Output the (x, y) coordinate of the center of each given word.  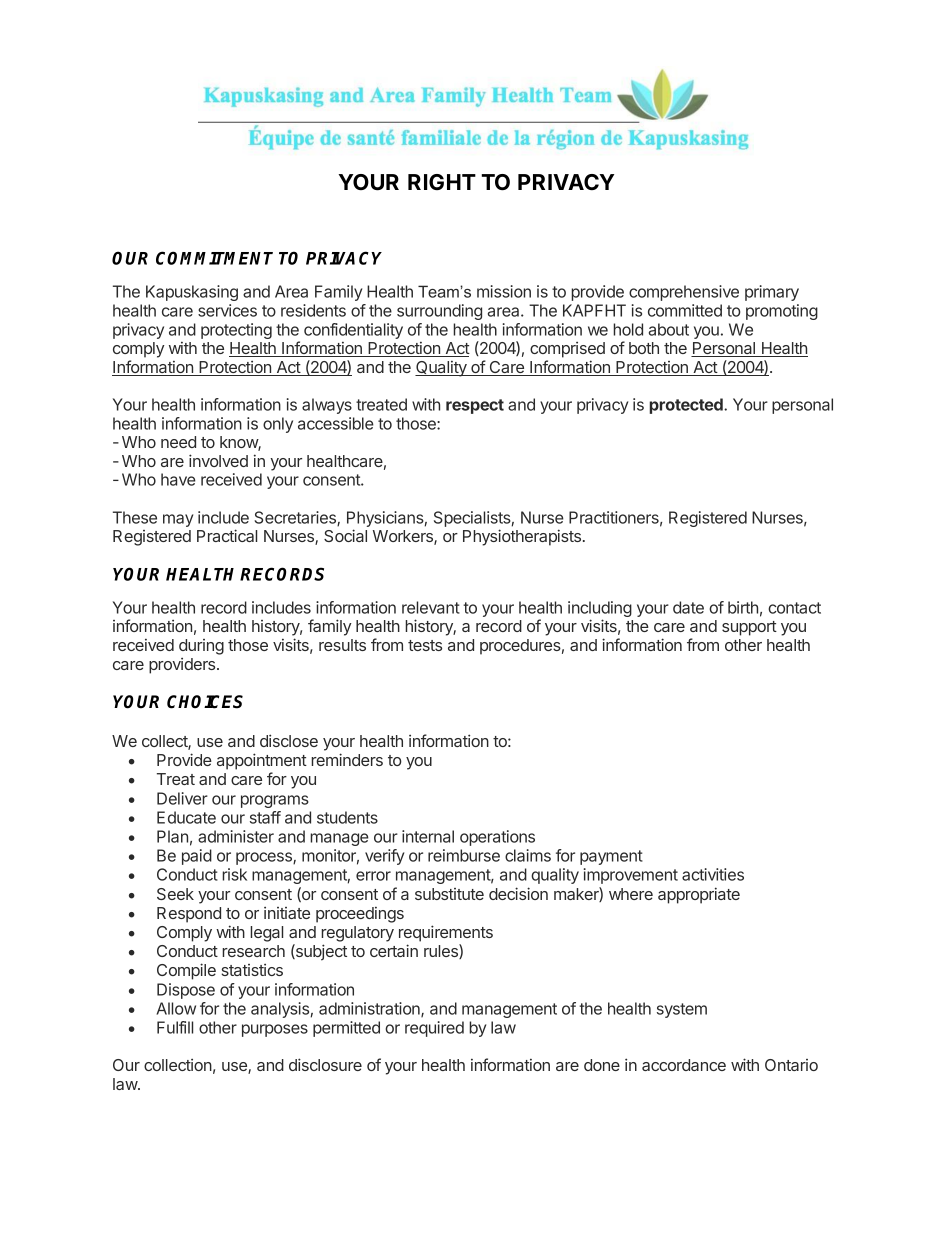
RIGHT (442, 182)
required (434, 1029)
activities (713, 874)
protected (687, 406)
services (227, 310)
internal (428, 836)
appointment (262, 761)
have (178, 479)
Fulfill (175, 1027)
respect (475, 406)
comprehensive (684, 293)
